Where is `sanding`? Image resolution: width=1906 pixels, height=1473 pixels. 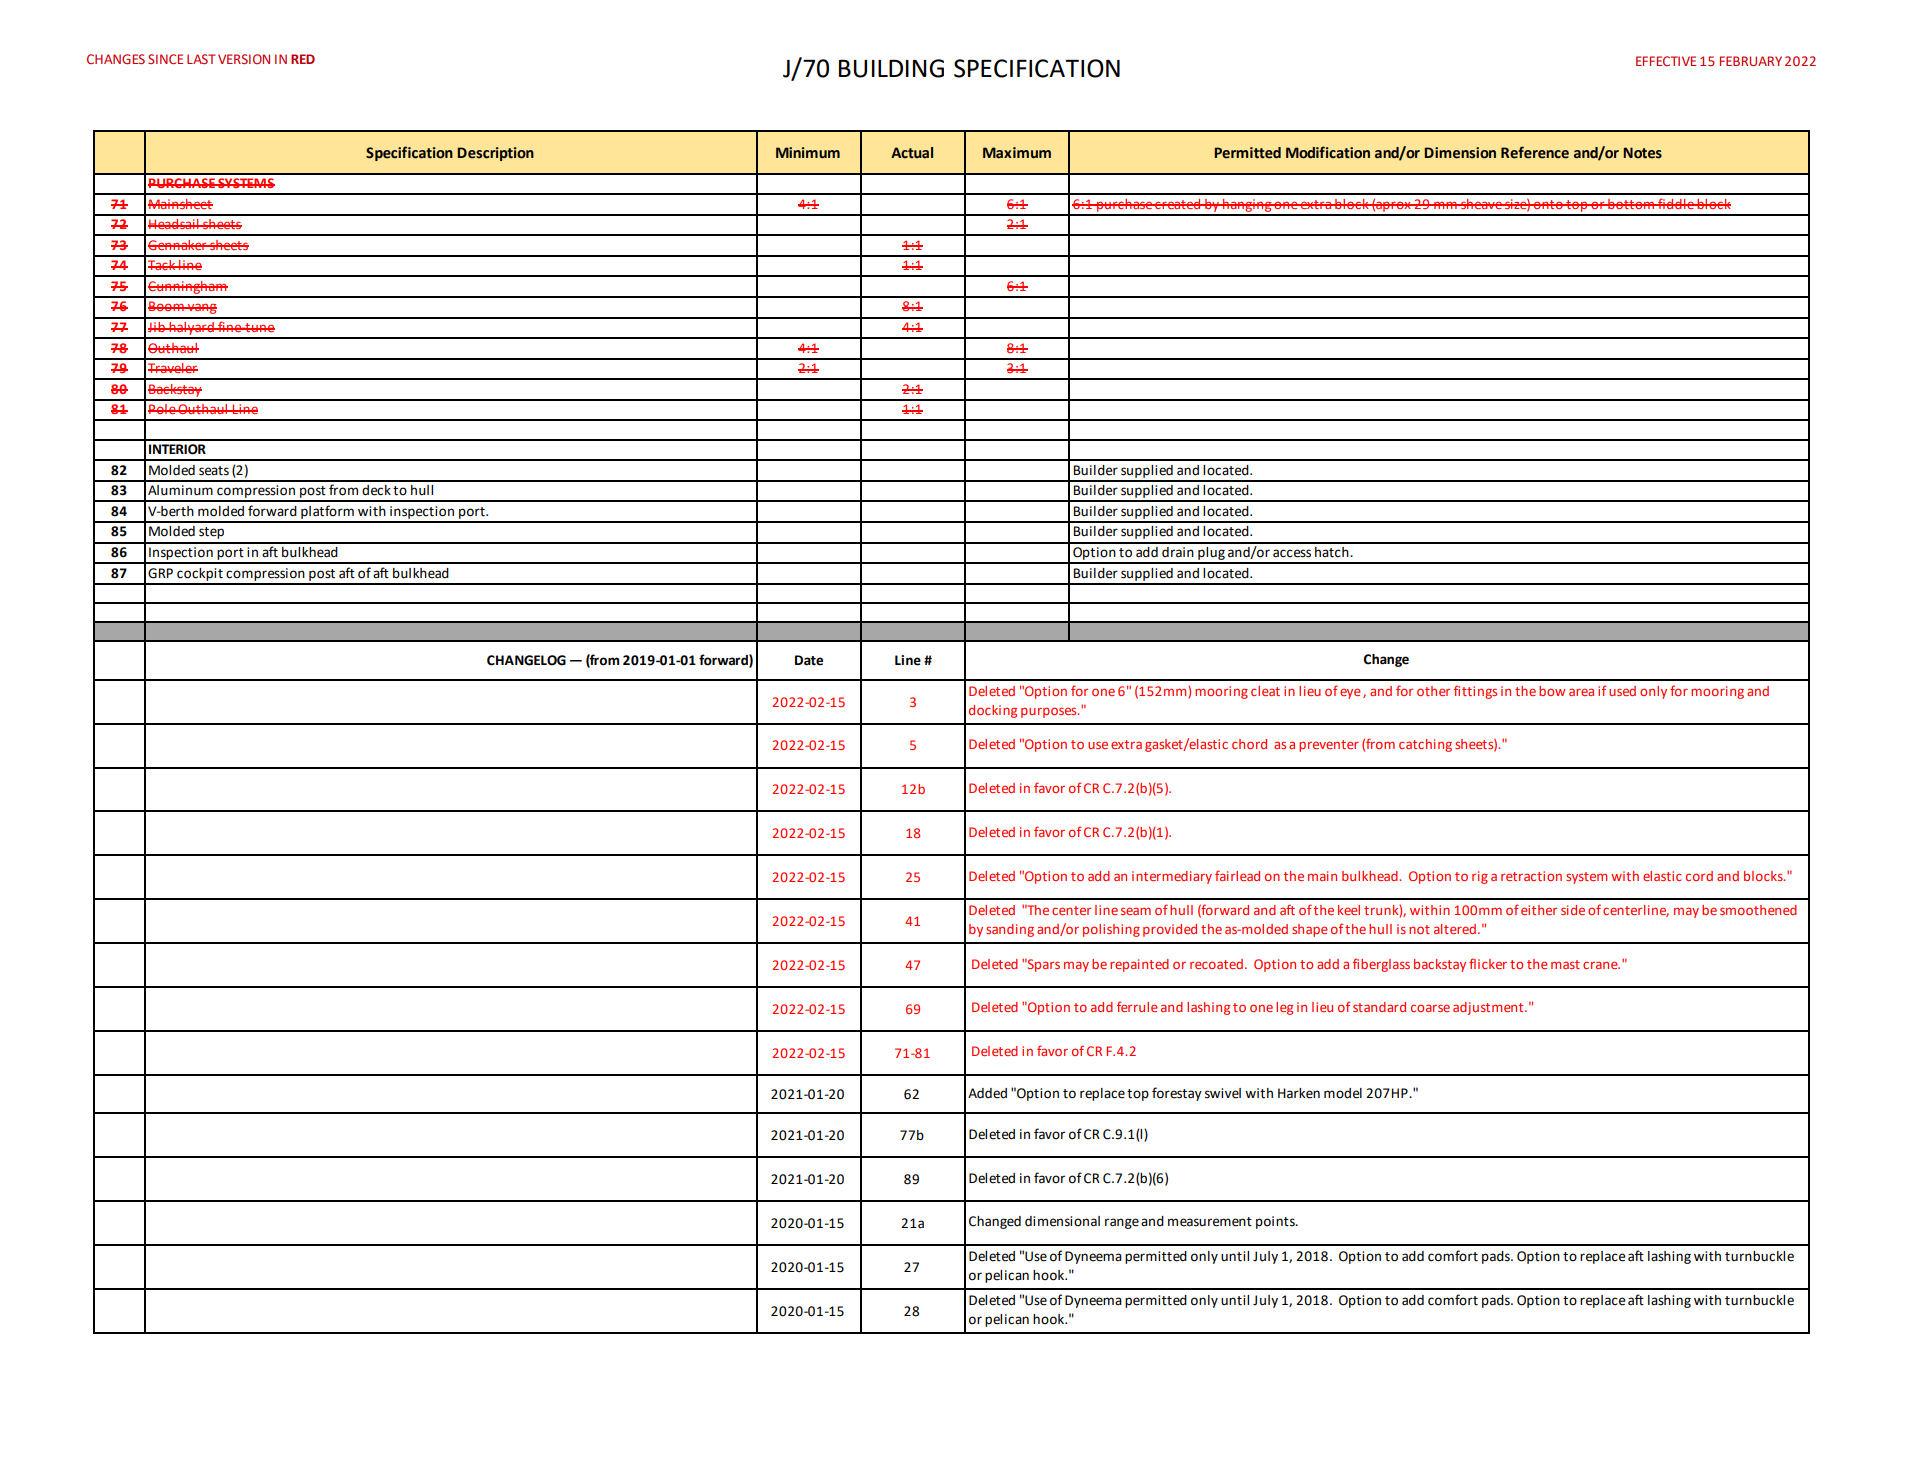
sanding is located at coordinates (1010, 930).
